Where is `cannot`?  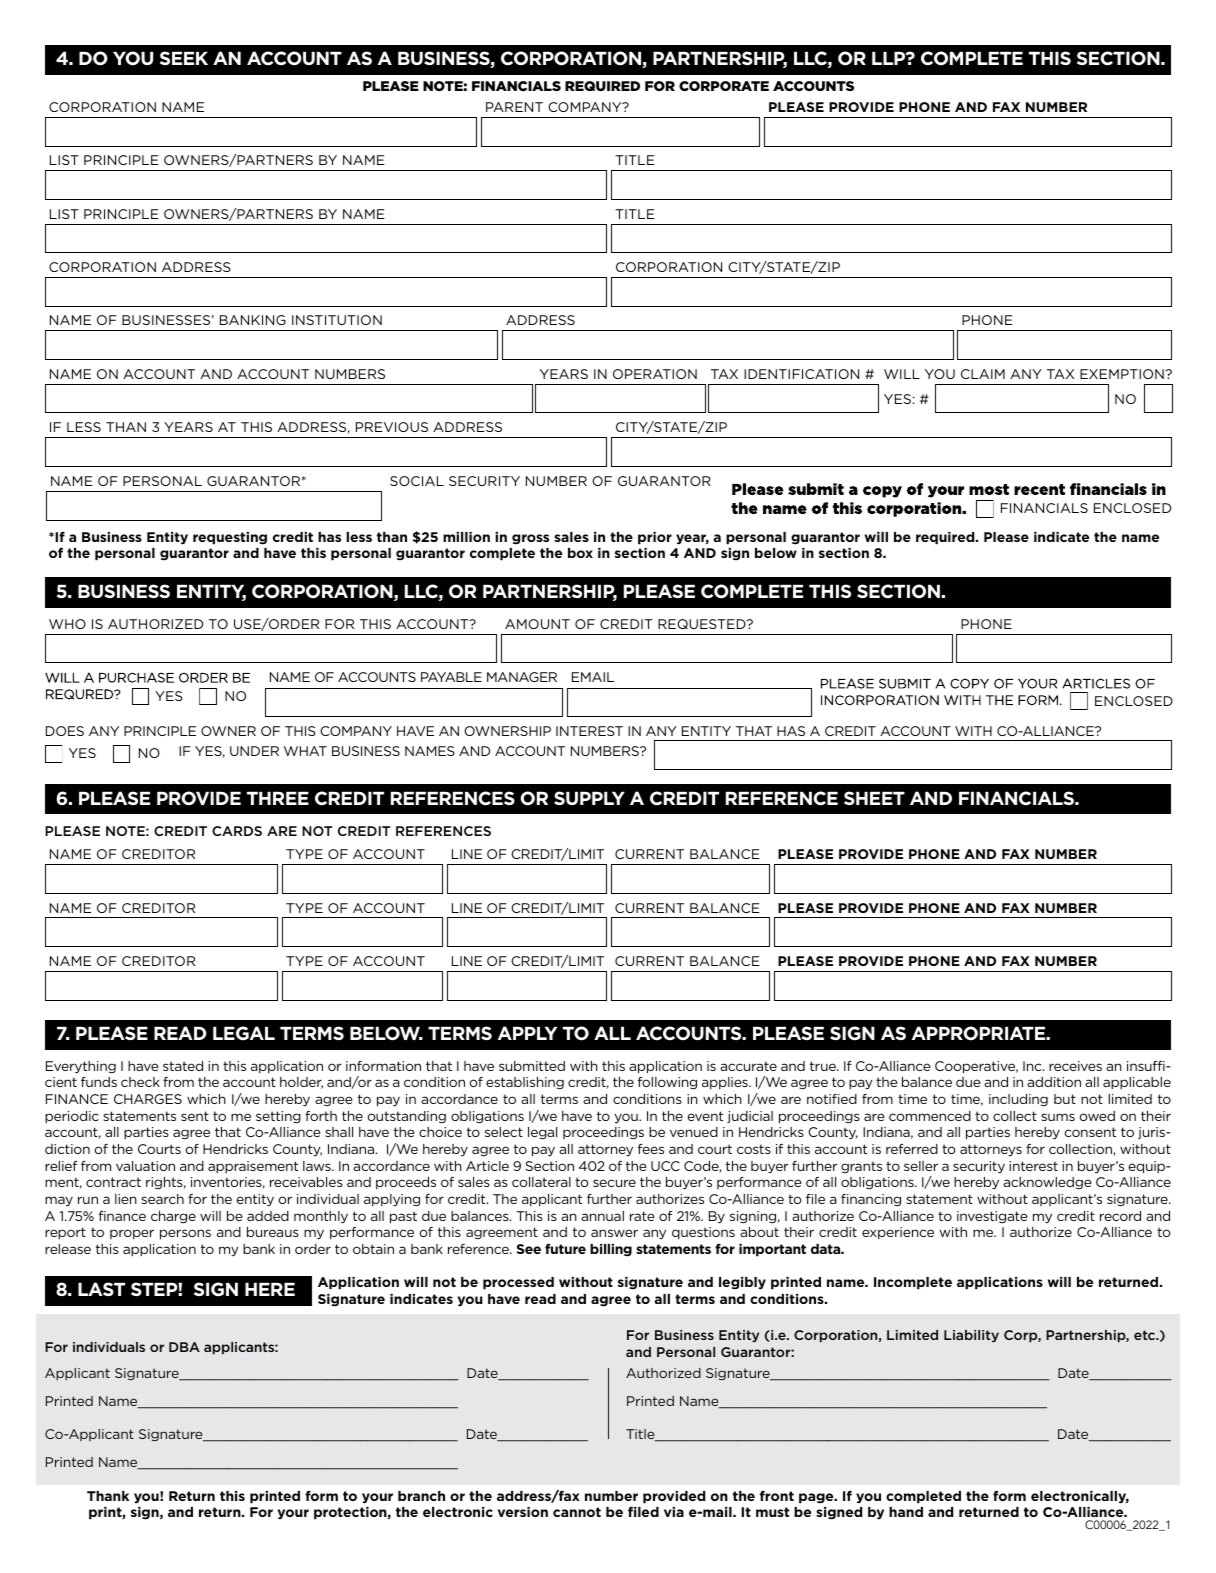
cannot is located at coordinates (577, 1512).
